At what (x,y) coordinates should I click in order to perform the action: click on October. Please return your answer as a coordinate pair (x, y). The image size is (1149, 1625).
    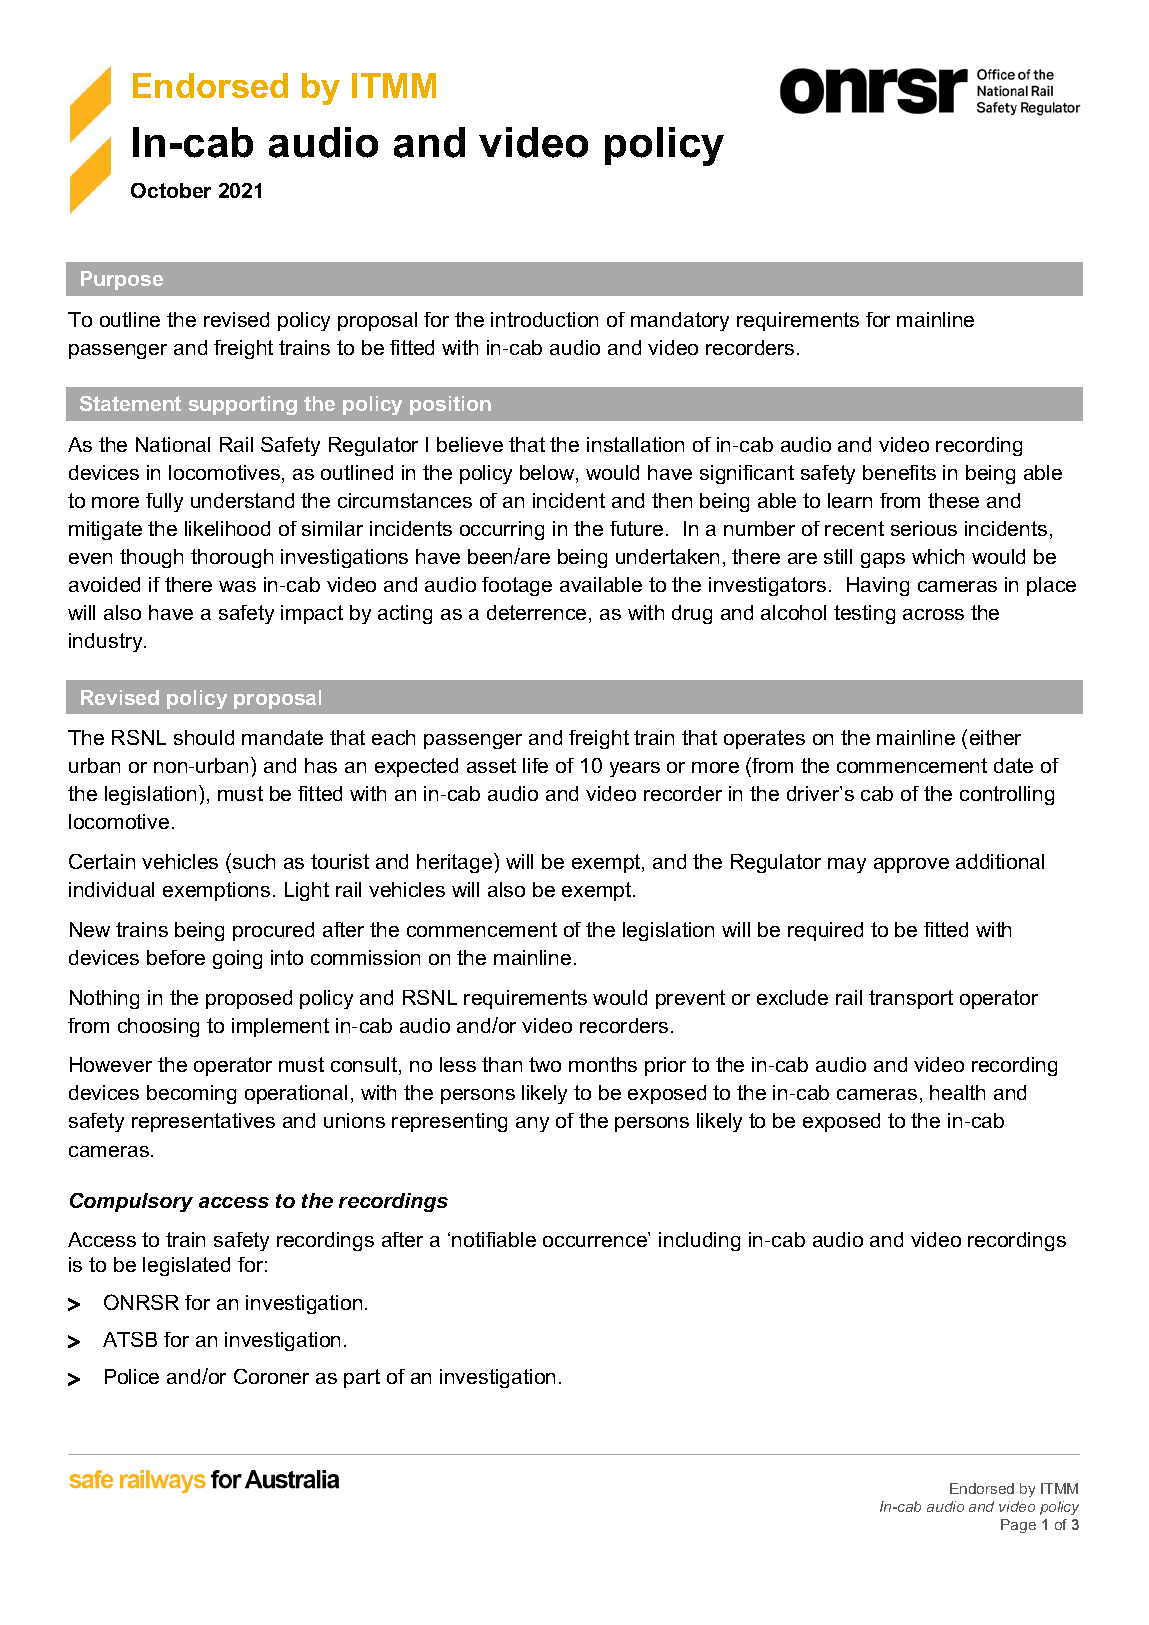
    Looking at the image, I should click on (171, 190).
